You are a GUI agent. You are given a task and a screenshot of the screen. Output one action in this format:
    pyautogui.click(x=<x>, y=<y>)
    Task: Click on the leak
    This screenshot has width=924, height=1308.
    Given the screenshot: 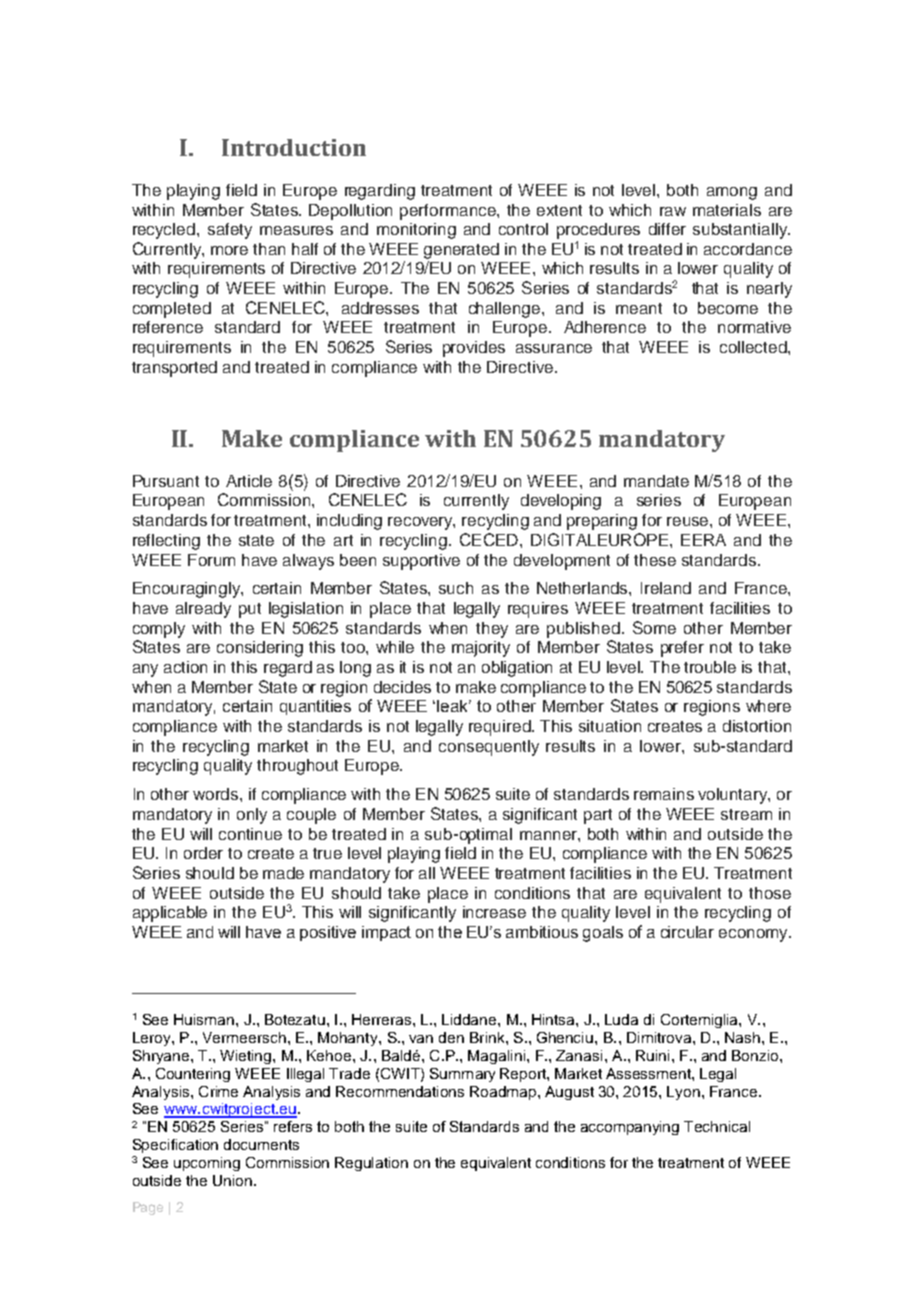 What is the action you would take?
    pyautogui.click(x=454, y=706)
